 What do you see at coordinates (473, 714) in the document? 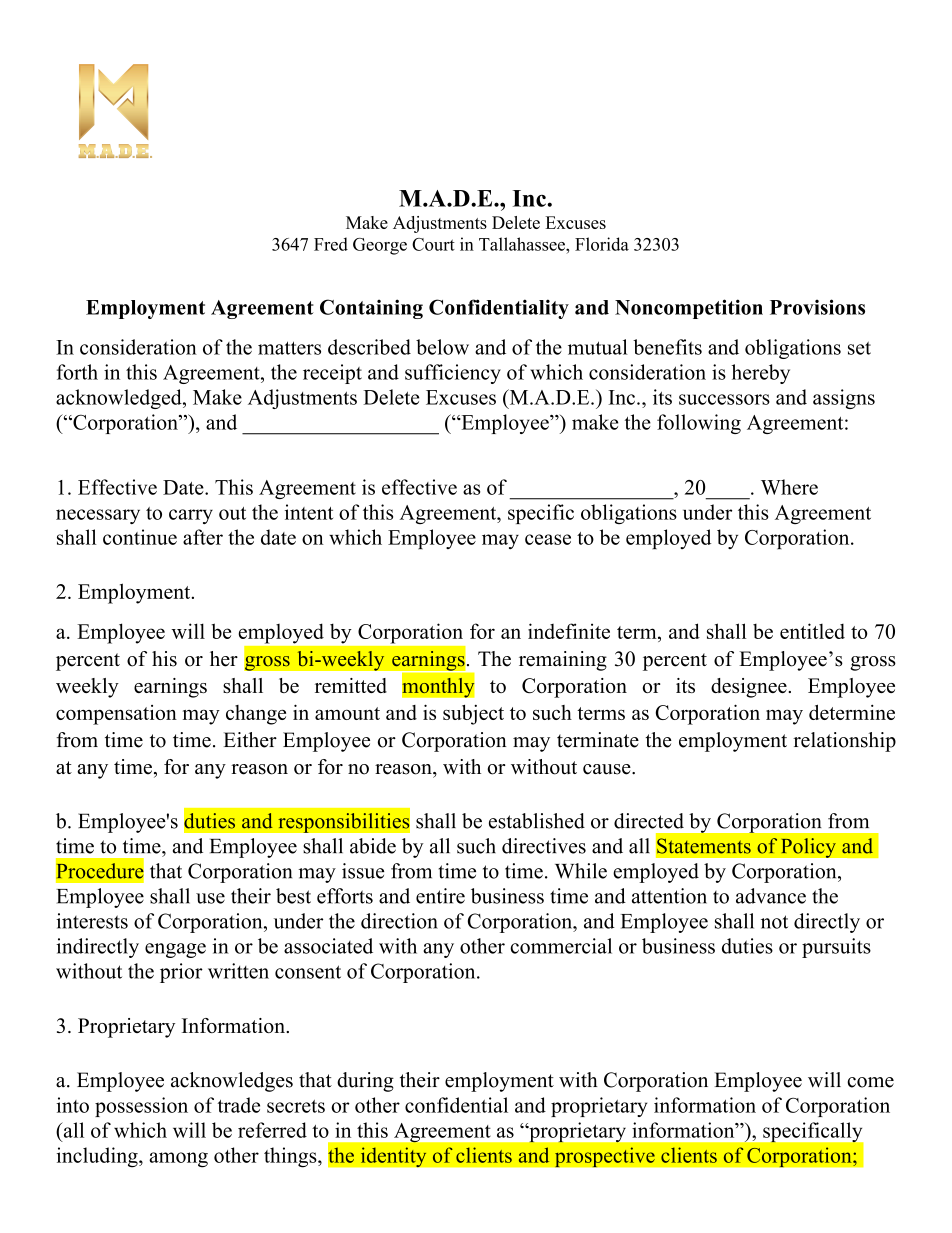
I see `subject` at bounding box center [473, 714].
